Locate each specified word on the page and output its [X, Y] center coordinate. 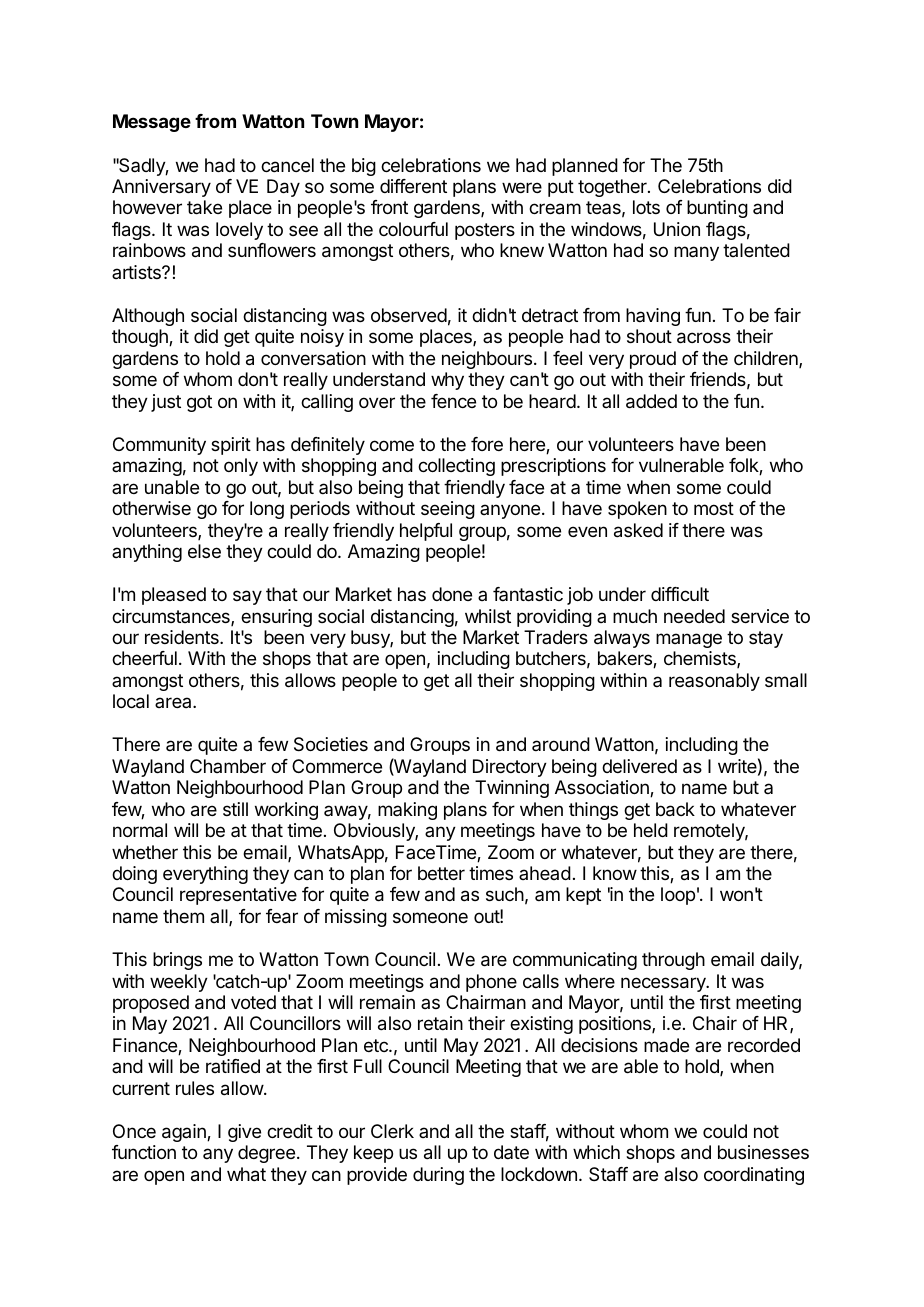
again [185, 1133]
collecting [456, 467]
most [714, 508]
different [413, 186]
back [675, 809]
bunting [717, 209]
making [407, 811]
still [235, 809]
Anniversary [161, 188]
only [241, 467]
